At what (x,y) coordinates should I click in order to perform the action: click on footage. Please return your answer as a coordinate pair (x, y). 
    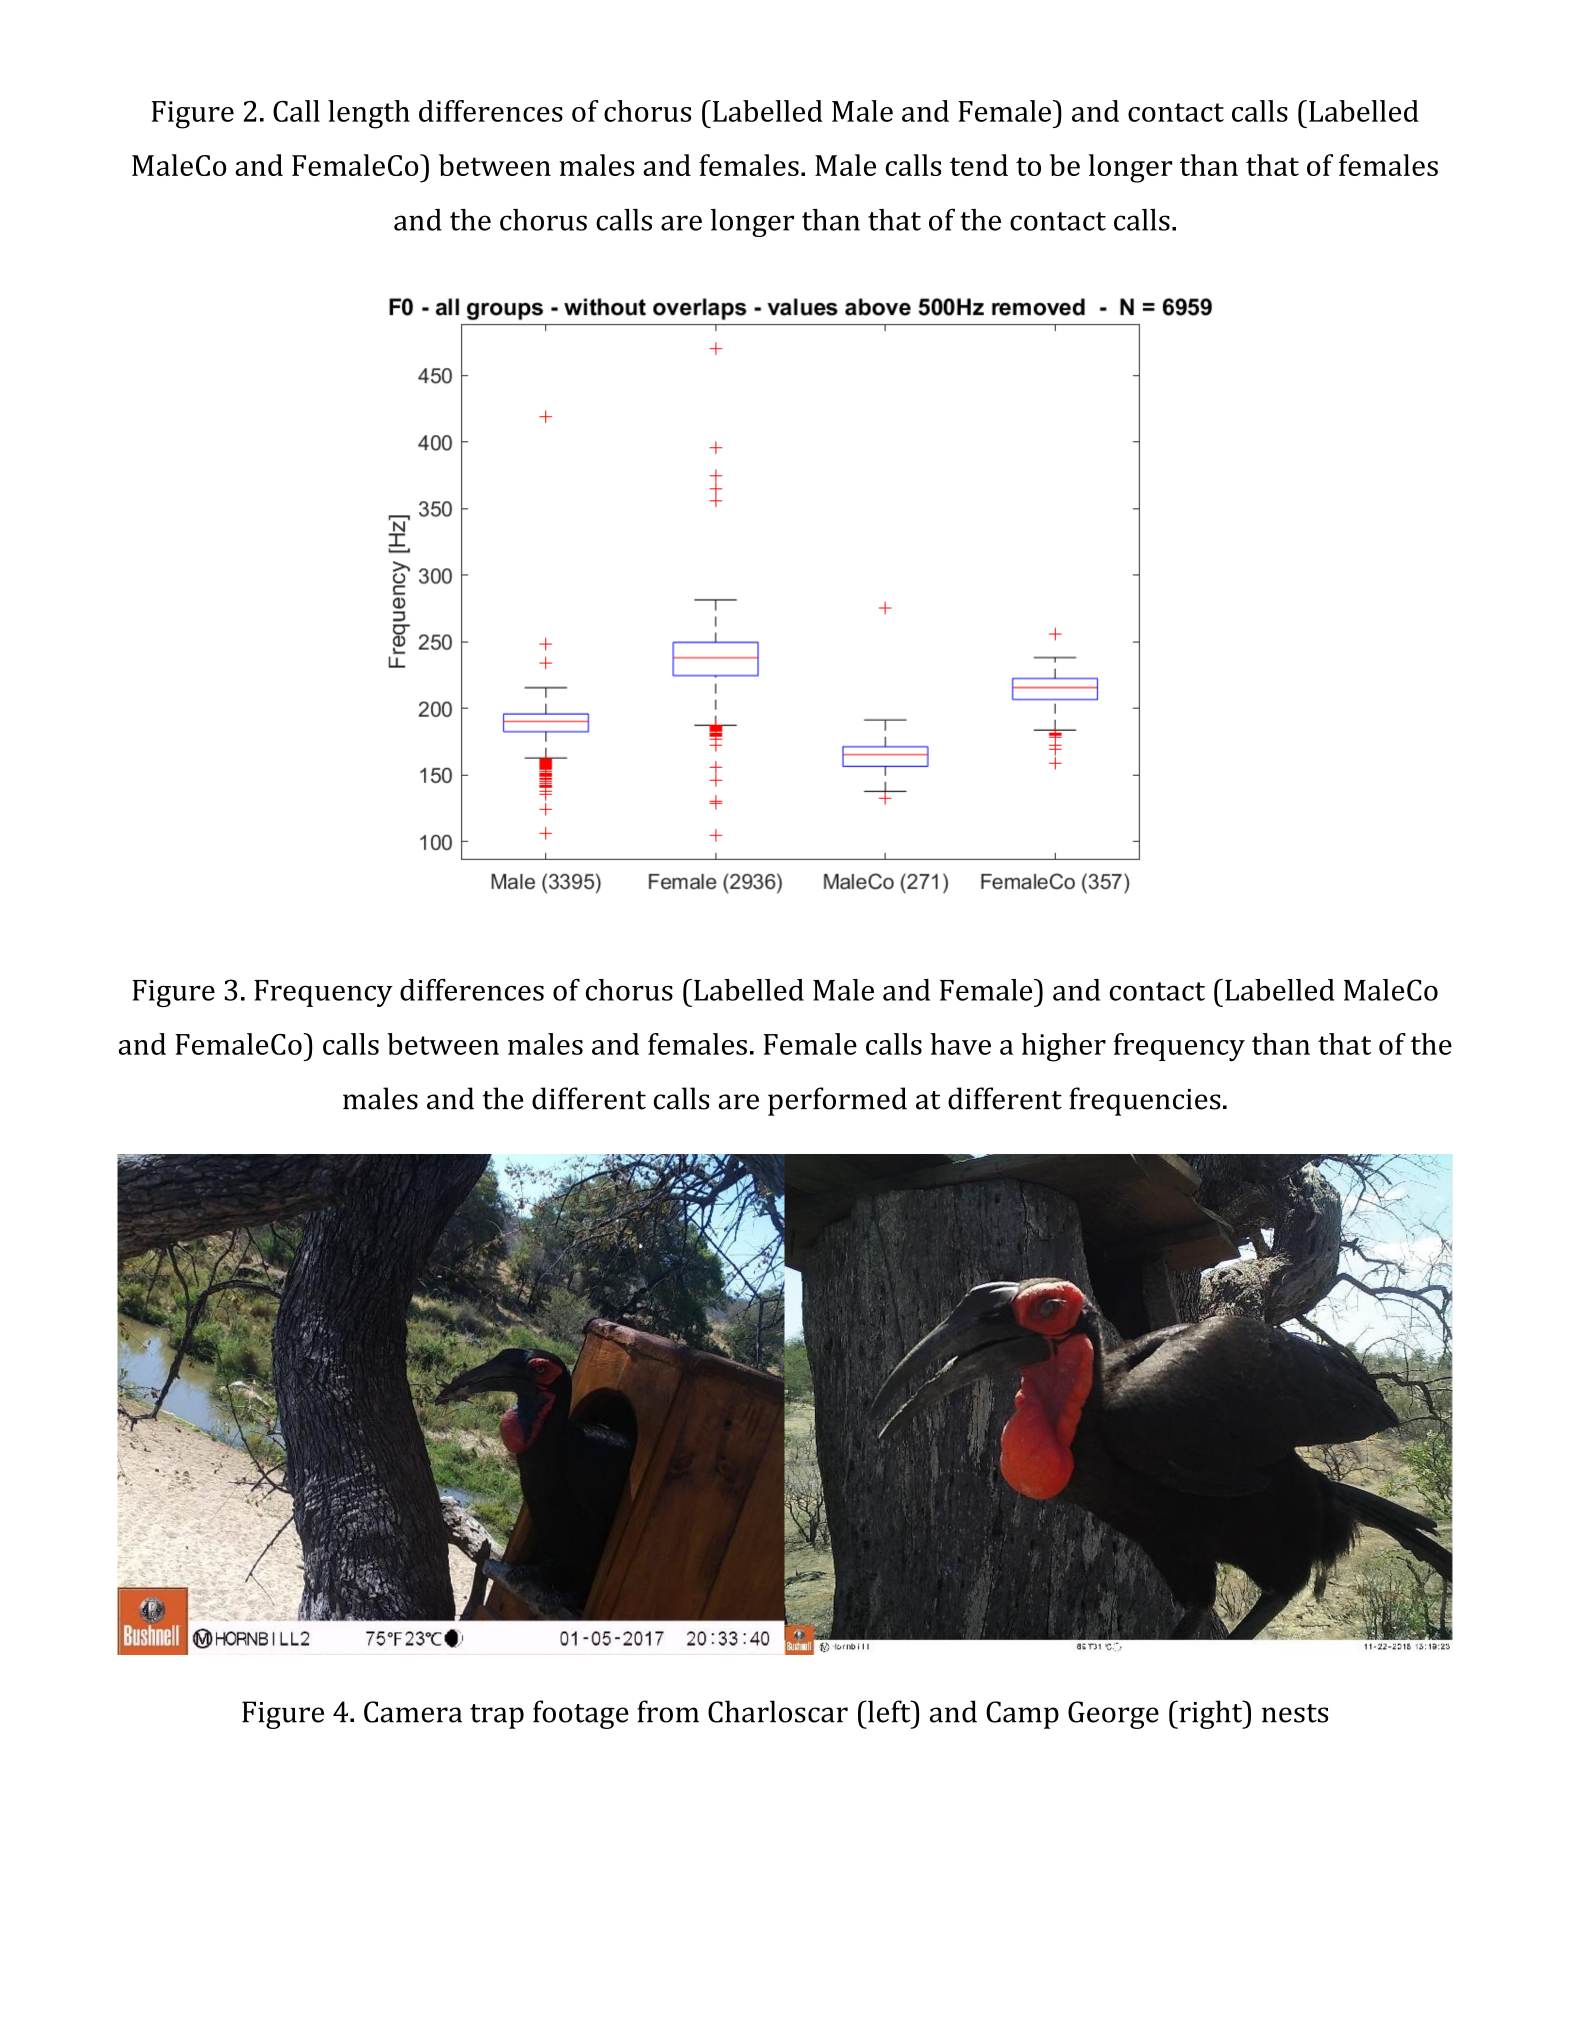
    Looking at the image, I should click on (581, 1714).
